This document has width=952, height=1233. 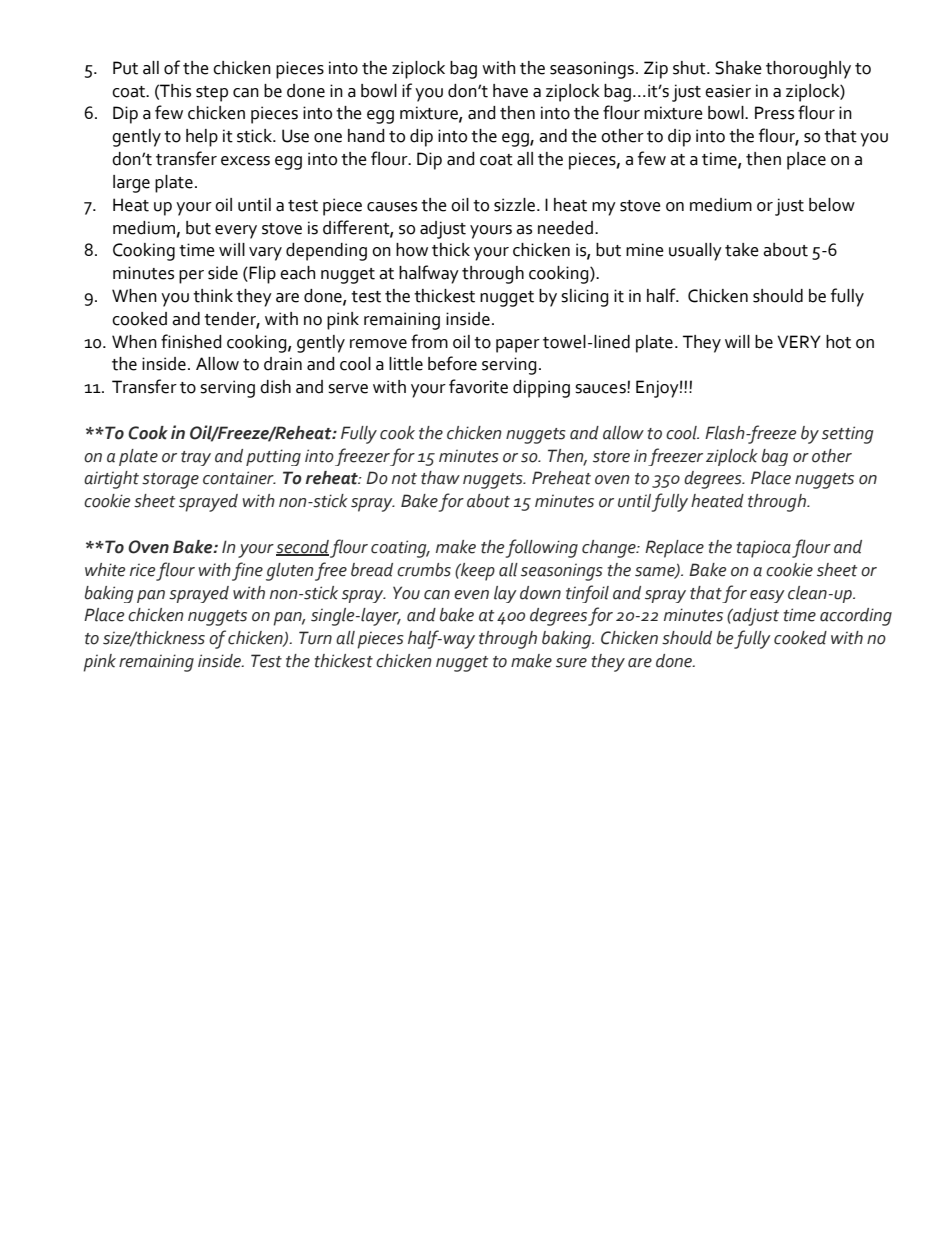 What do you see at coordinates (847, 435) in the document?
I see `setting` at bounding box center [847, 435].
